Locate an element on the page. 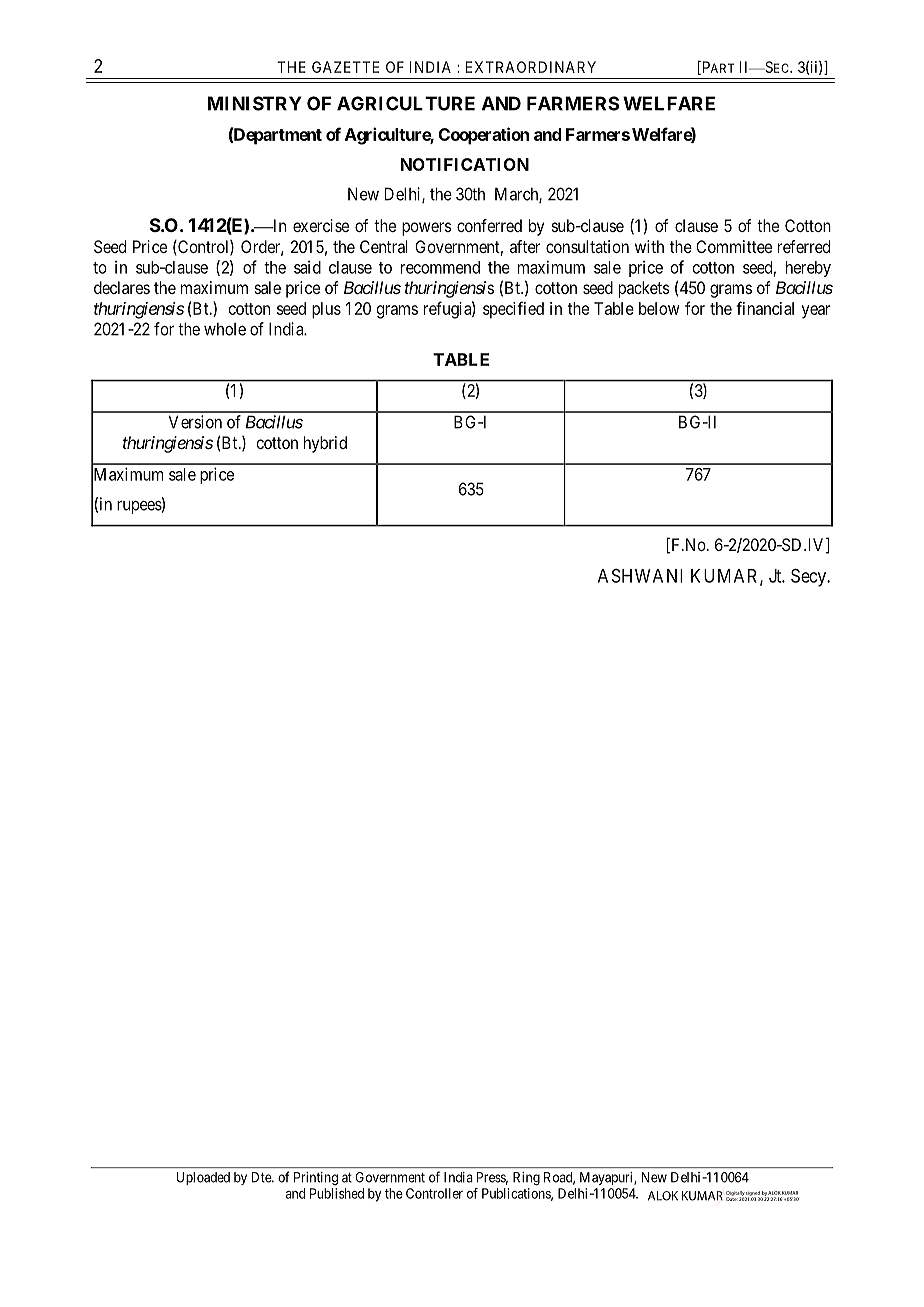  hybrid is located at coordinates (325, 444).
